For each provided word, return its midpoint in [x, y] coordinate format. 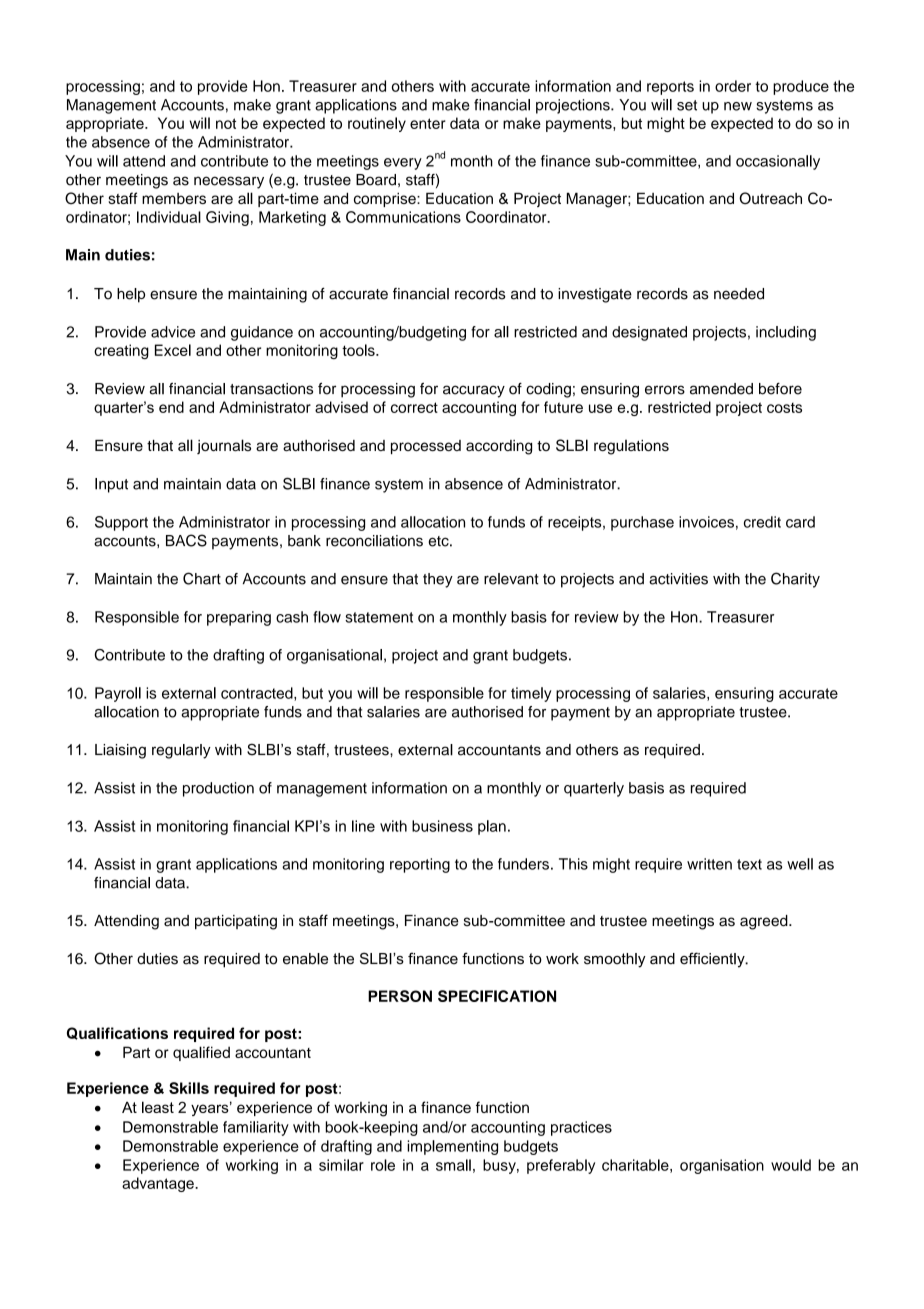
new [738, 106]
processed [426, 447]
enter [428, 123]
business [442, 826]
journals [224, 446]
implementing [452, 1147]
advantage [159, 1184]
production [218, 789]
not [226, 123]
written [709, 864]
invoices [706, 522]
